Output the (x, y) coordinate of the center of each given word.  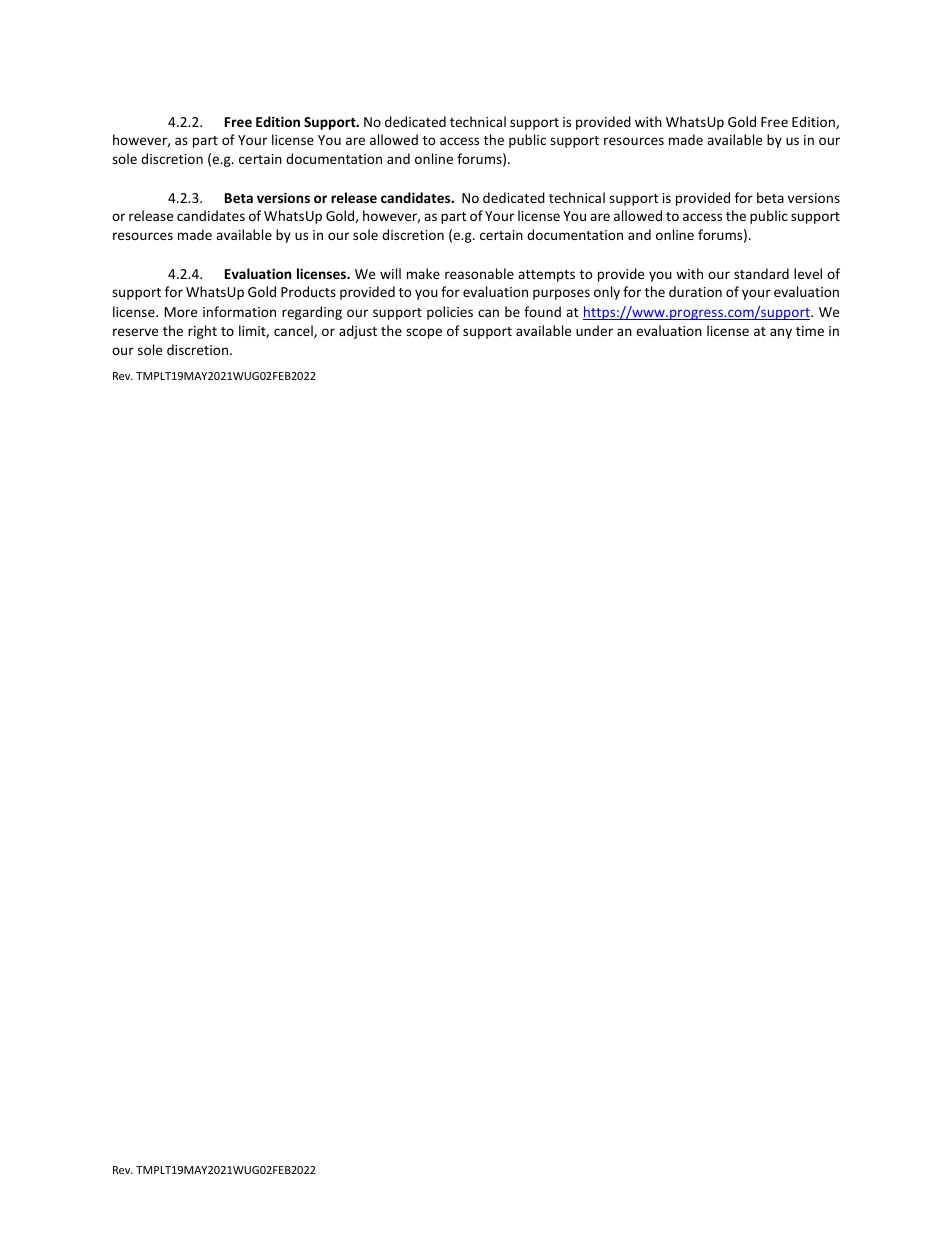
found (542, 311)
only (607, 293)
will (390, 273)
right (202, 332)
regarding (312, 313)
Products (308, 291)
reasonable (479, 273)
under (594, 330)
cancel (294, 331)
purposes (561, 294)
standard (761, 273)
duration (695, 291)
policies (450, 313)
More (180, 312)
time (810, 331)
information (239, 311)
